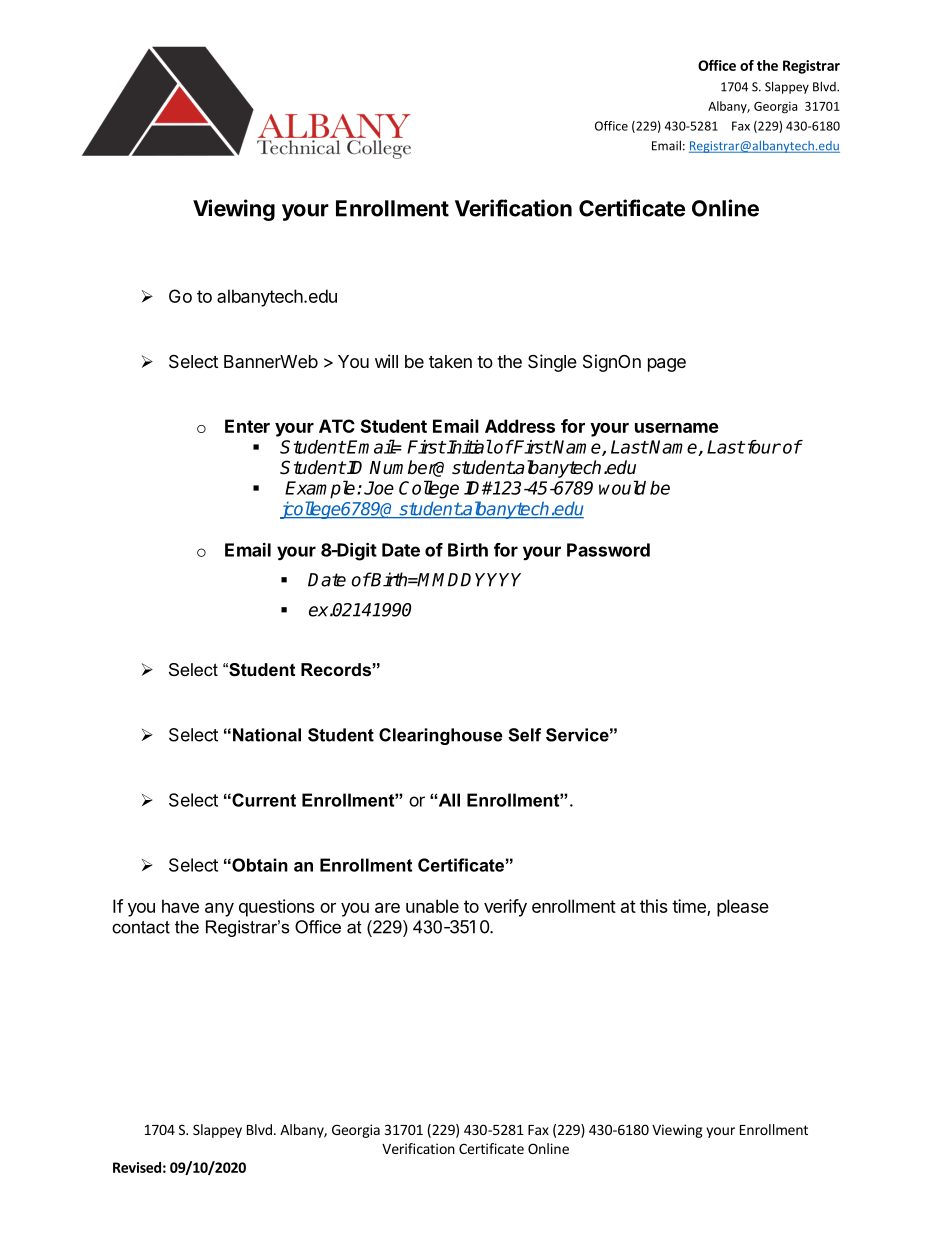 This page has height=1233, width=952. What do you see at coordinates (667, 365) in the page?
I see `page` at bounding box center [667, 365].
